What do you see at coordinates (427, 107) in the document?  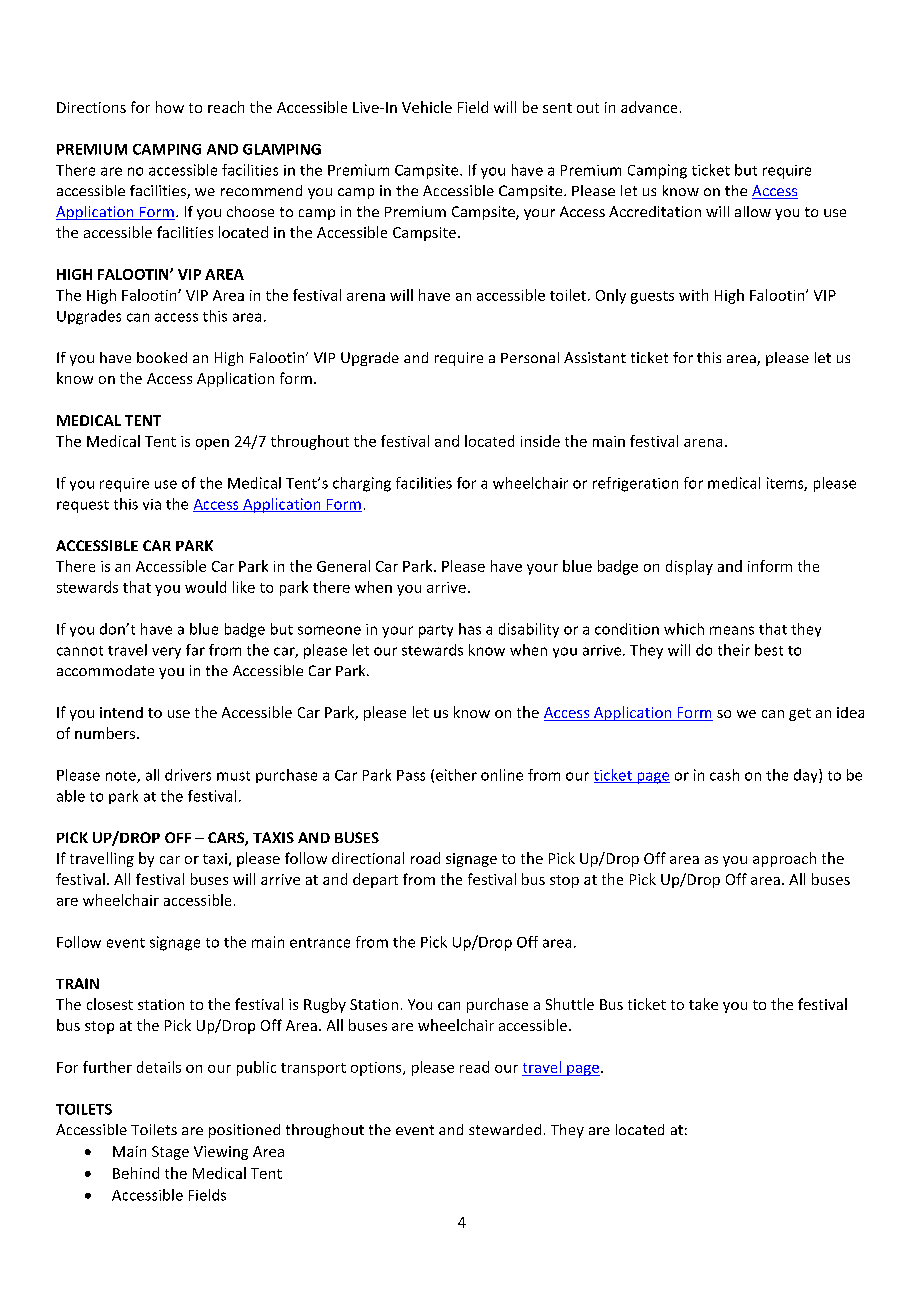 I see `Vehicle` at bounding box center [427, 107].
